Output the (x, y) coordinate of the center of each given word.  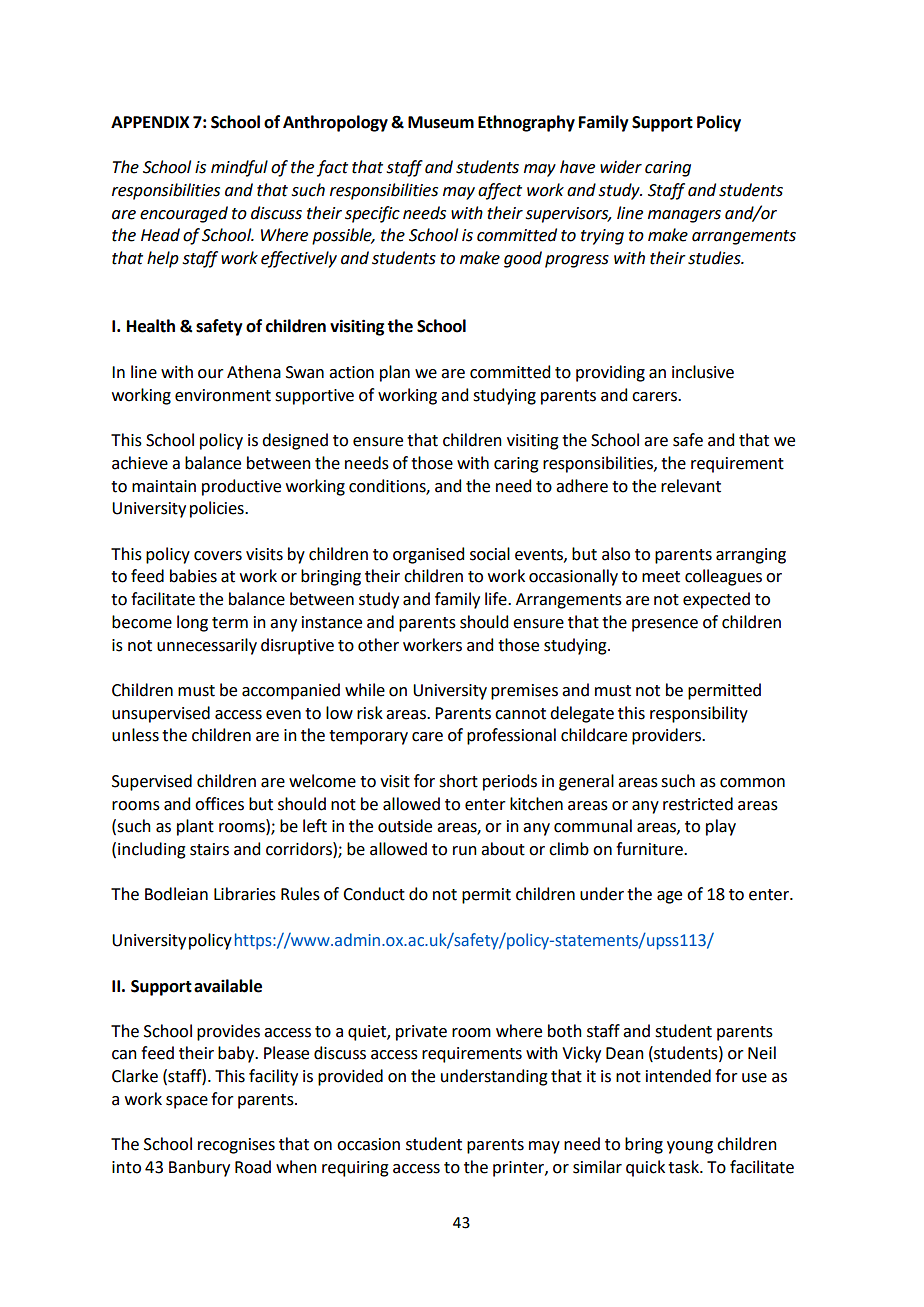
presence (665, 625)
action (351, 372)
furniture (650, 849)
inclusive (703, 372)
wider (621, 167)
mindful (239, 168)
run (465, 851)
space (187, 1102)
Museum (441, 122)
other (378, 645)
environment (223, 395)
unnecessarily (207, 646)
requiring (355, 1169)
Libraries (245, 894)
